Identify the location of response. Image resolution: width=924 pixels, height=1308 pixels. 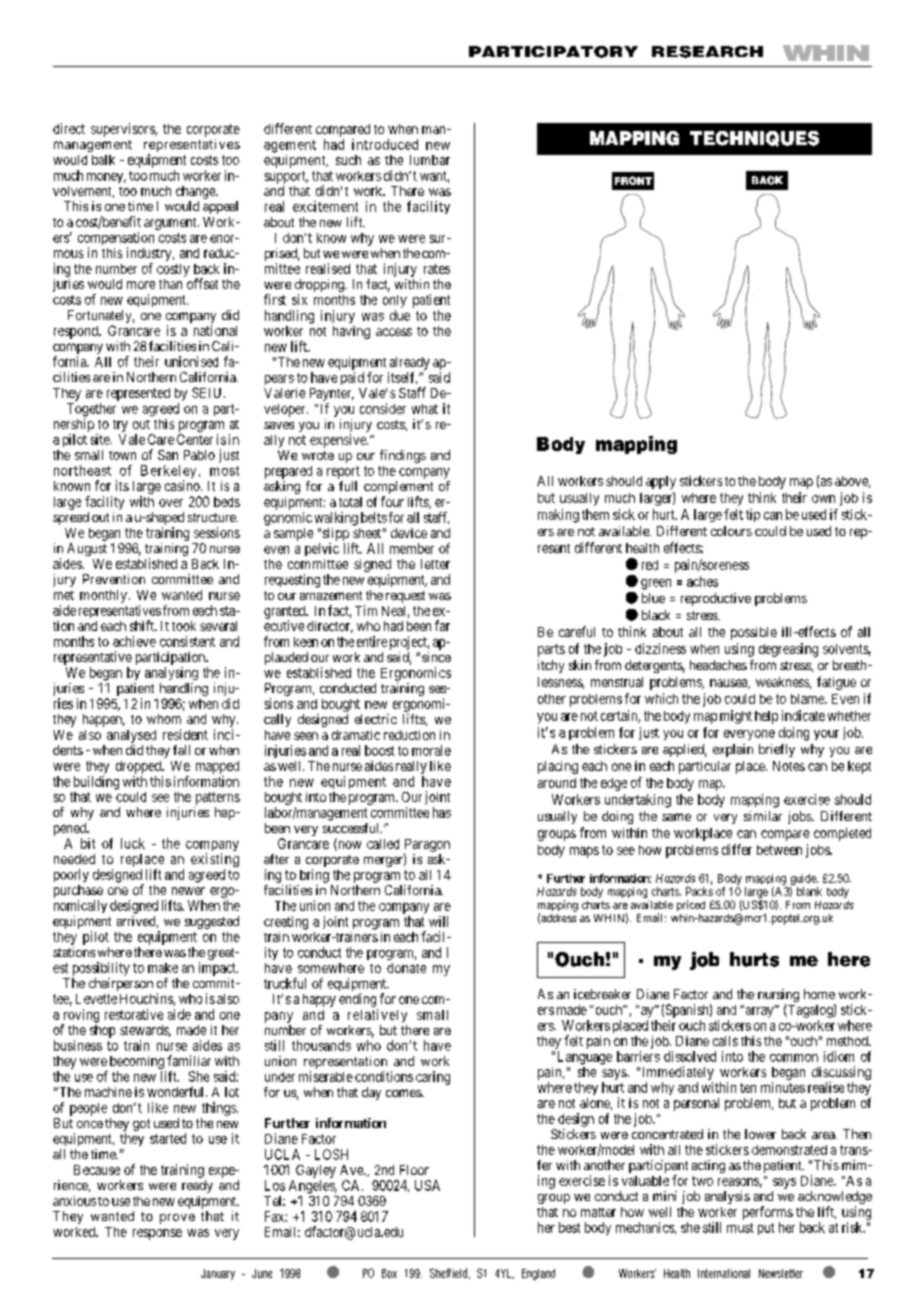
(157, 1234).
